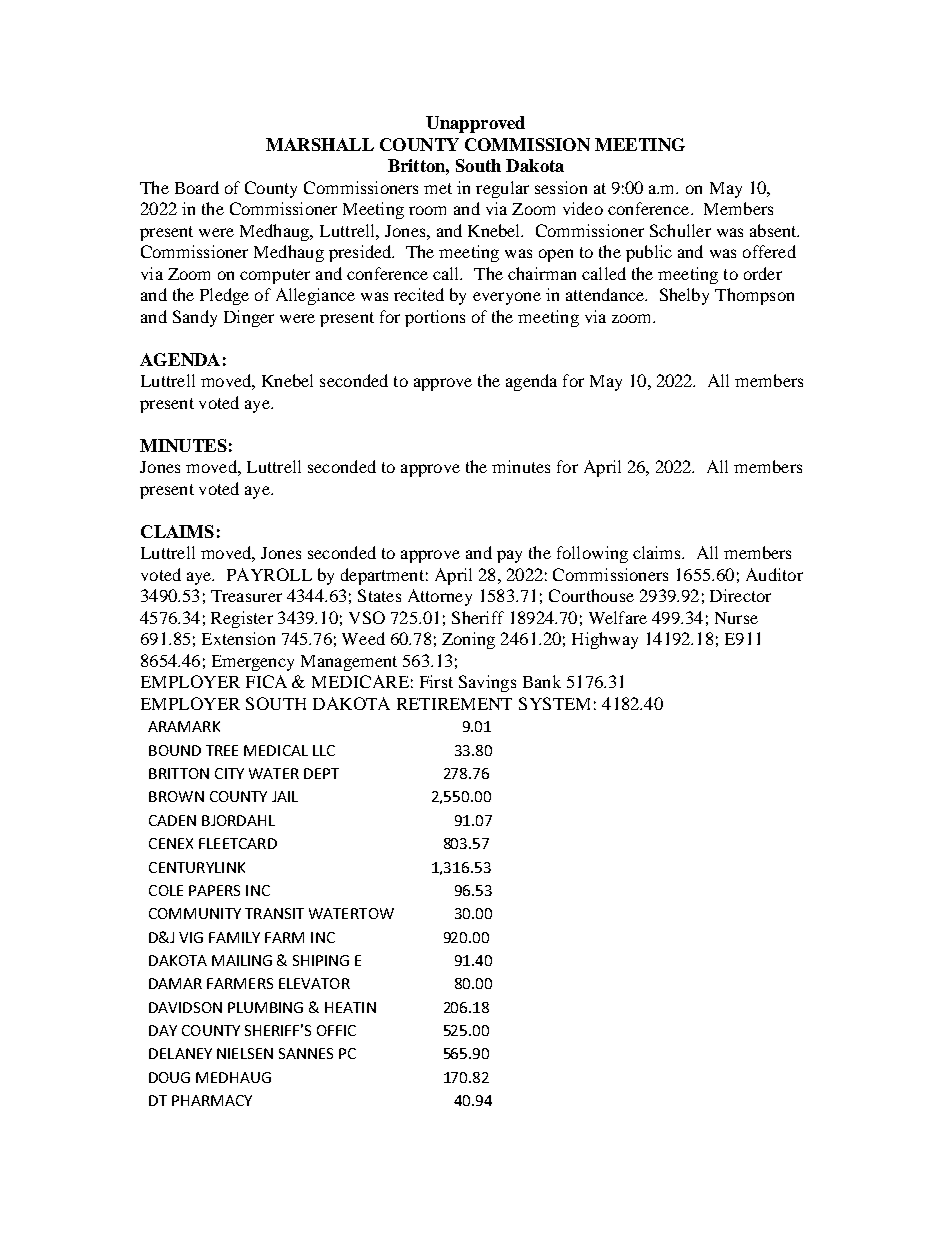  I want to click on NIELSEN, so click(245, 1053).
